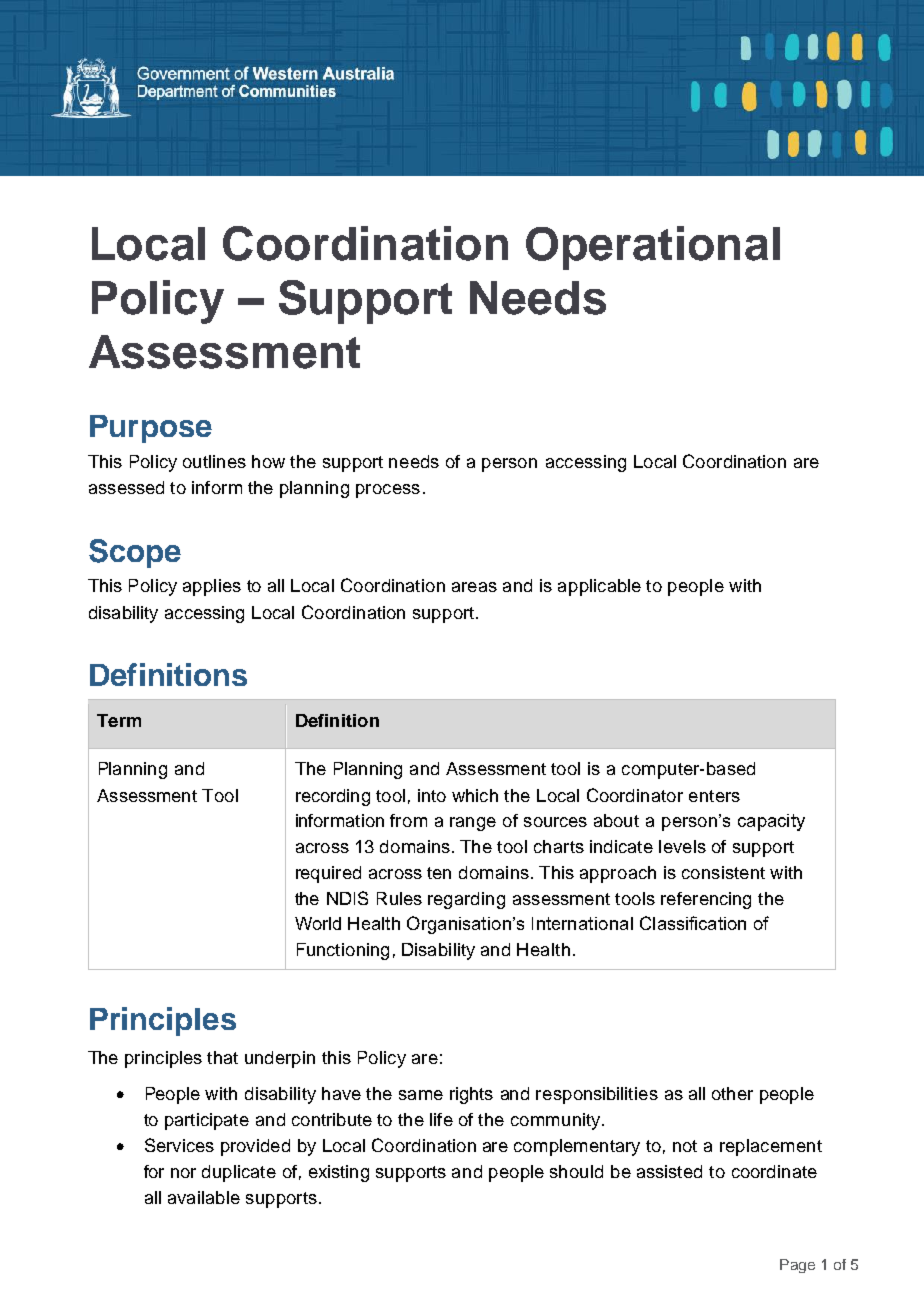 This screenshot has height=1308, width=924. I want to click on that, so click(222, 1057).
